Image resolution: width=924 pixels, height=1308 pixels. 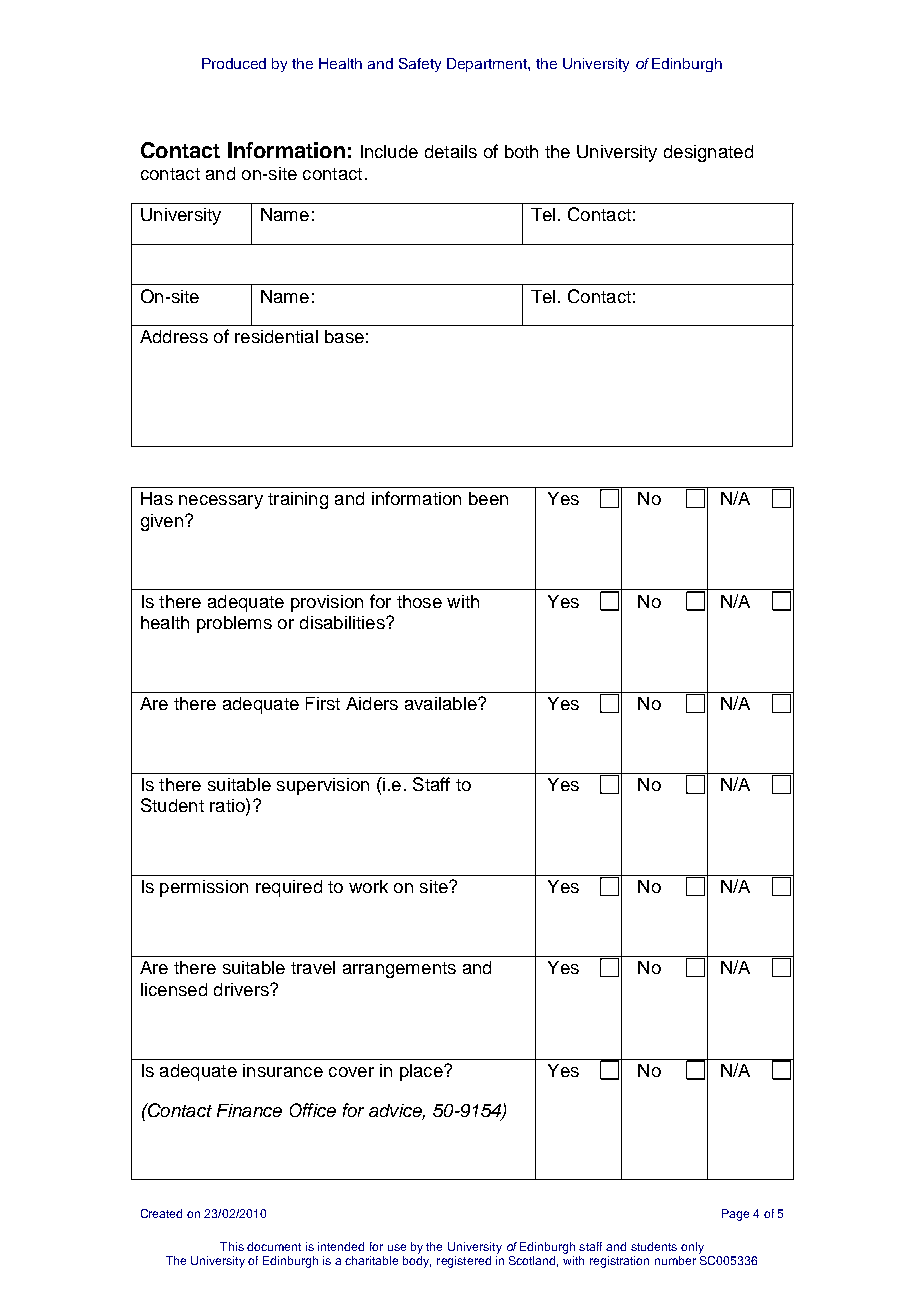 What do you see at coordinates (419, 601) in the document?
I see `those` at bounding box center [419, 601].
